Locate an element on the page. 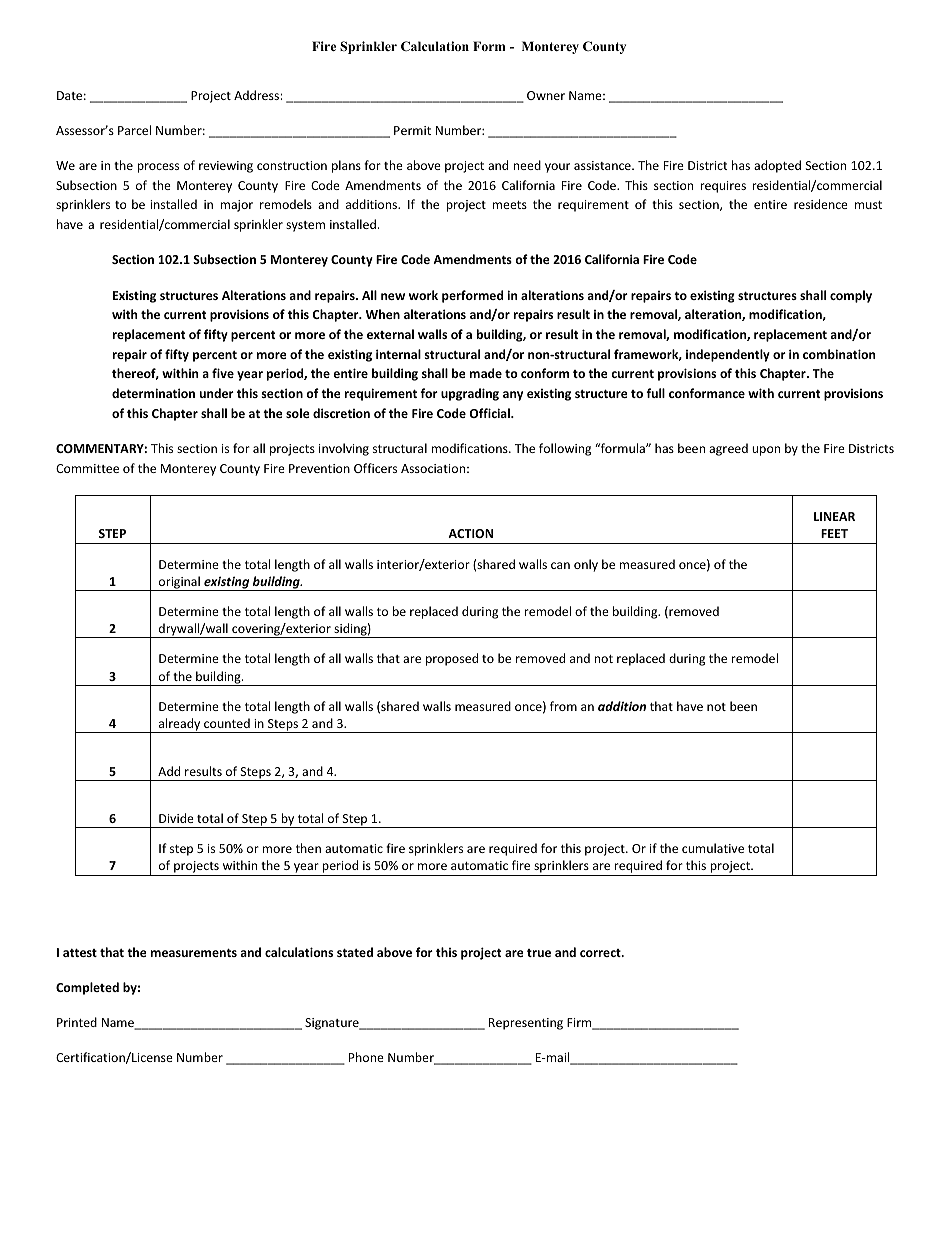  Divide is located at coordinates (176, 818).
